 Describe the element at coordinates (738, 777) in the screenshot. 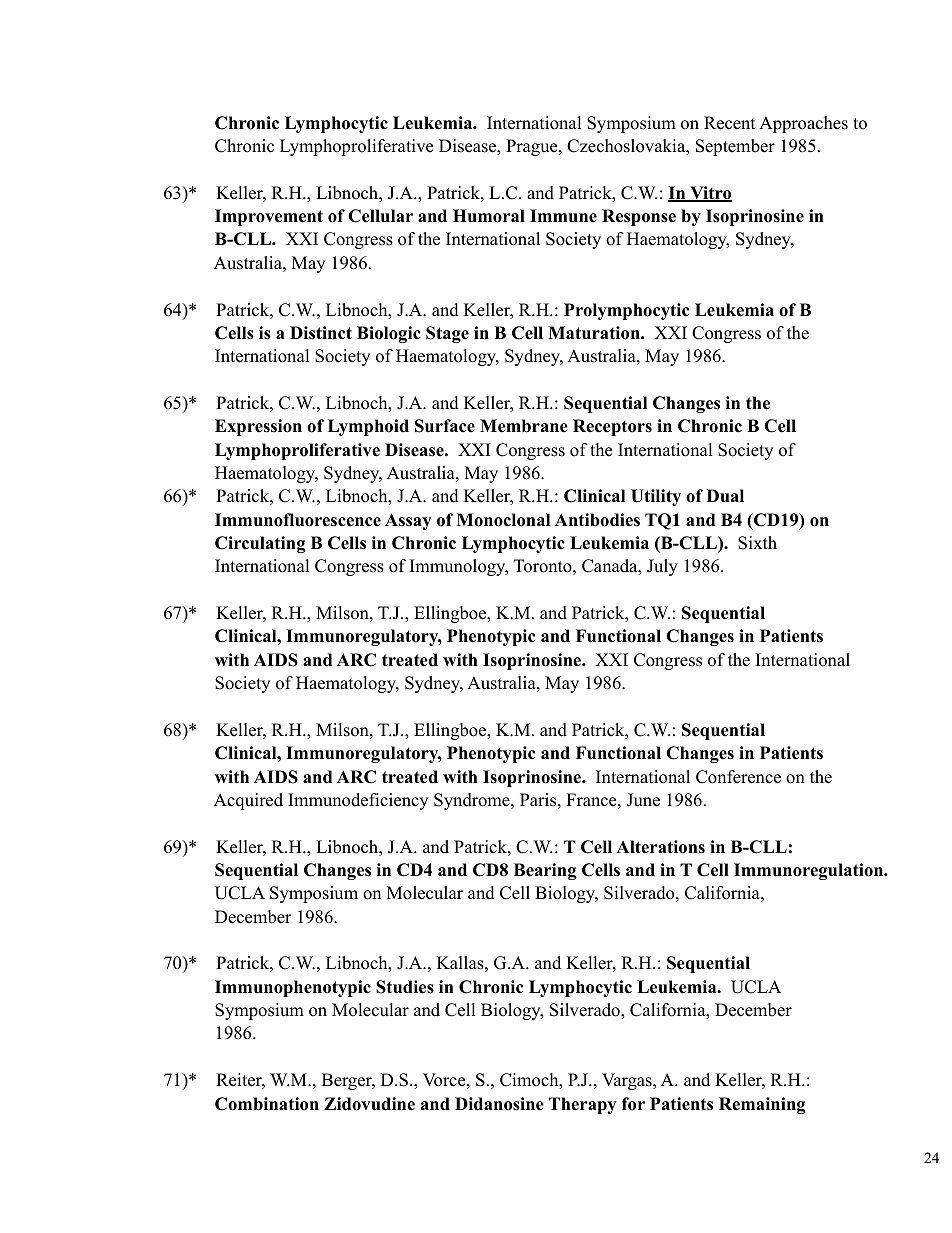

I see `Conference` at that location.
